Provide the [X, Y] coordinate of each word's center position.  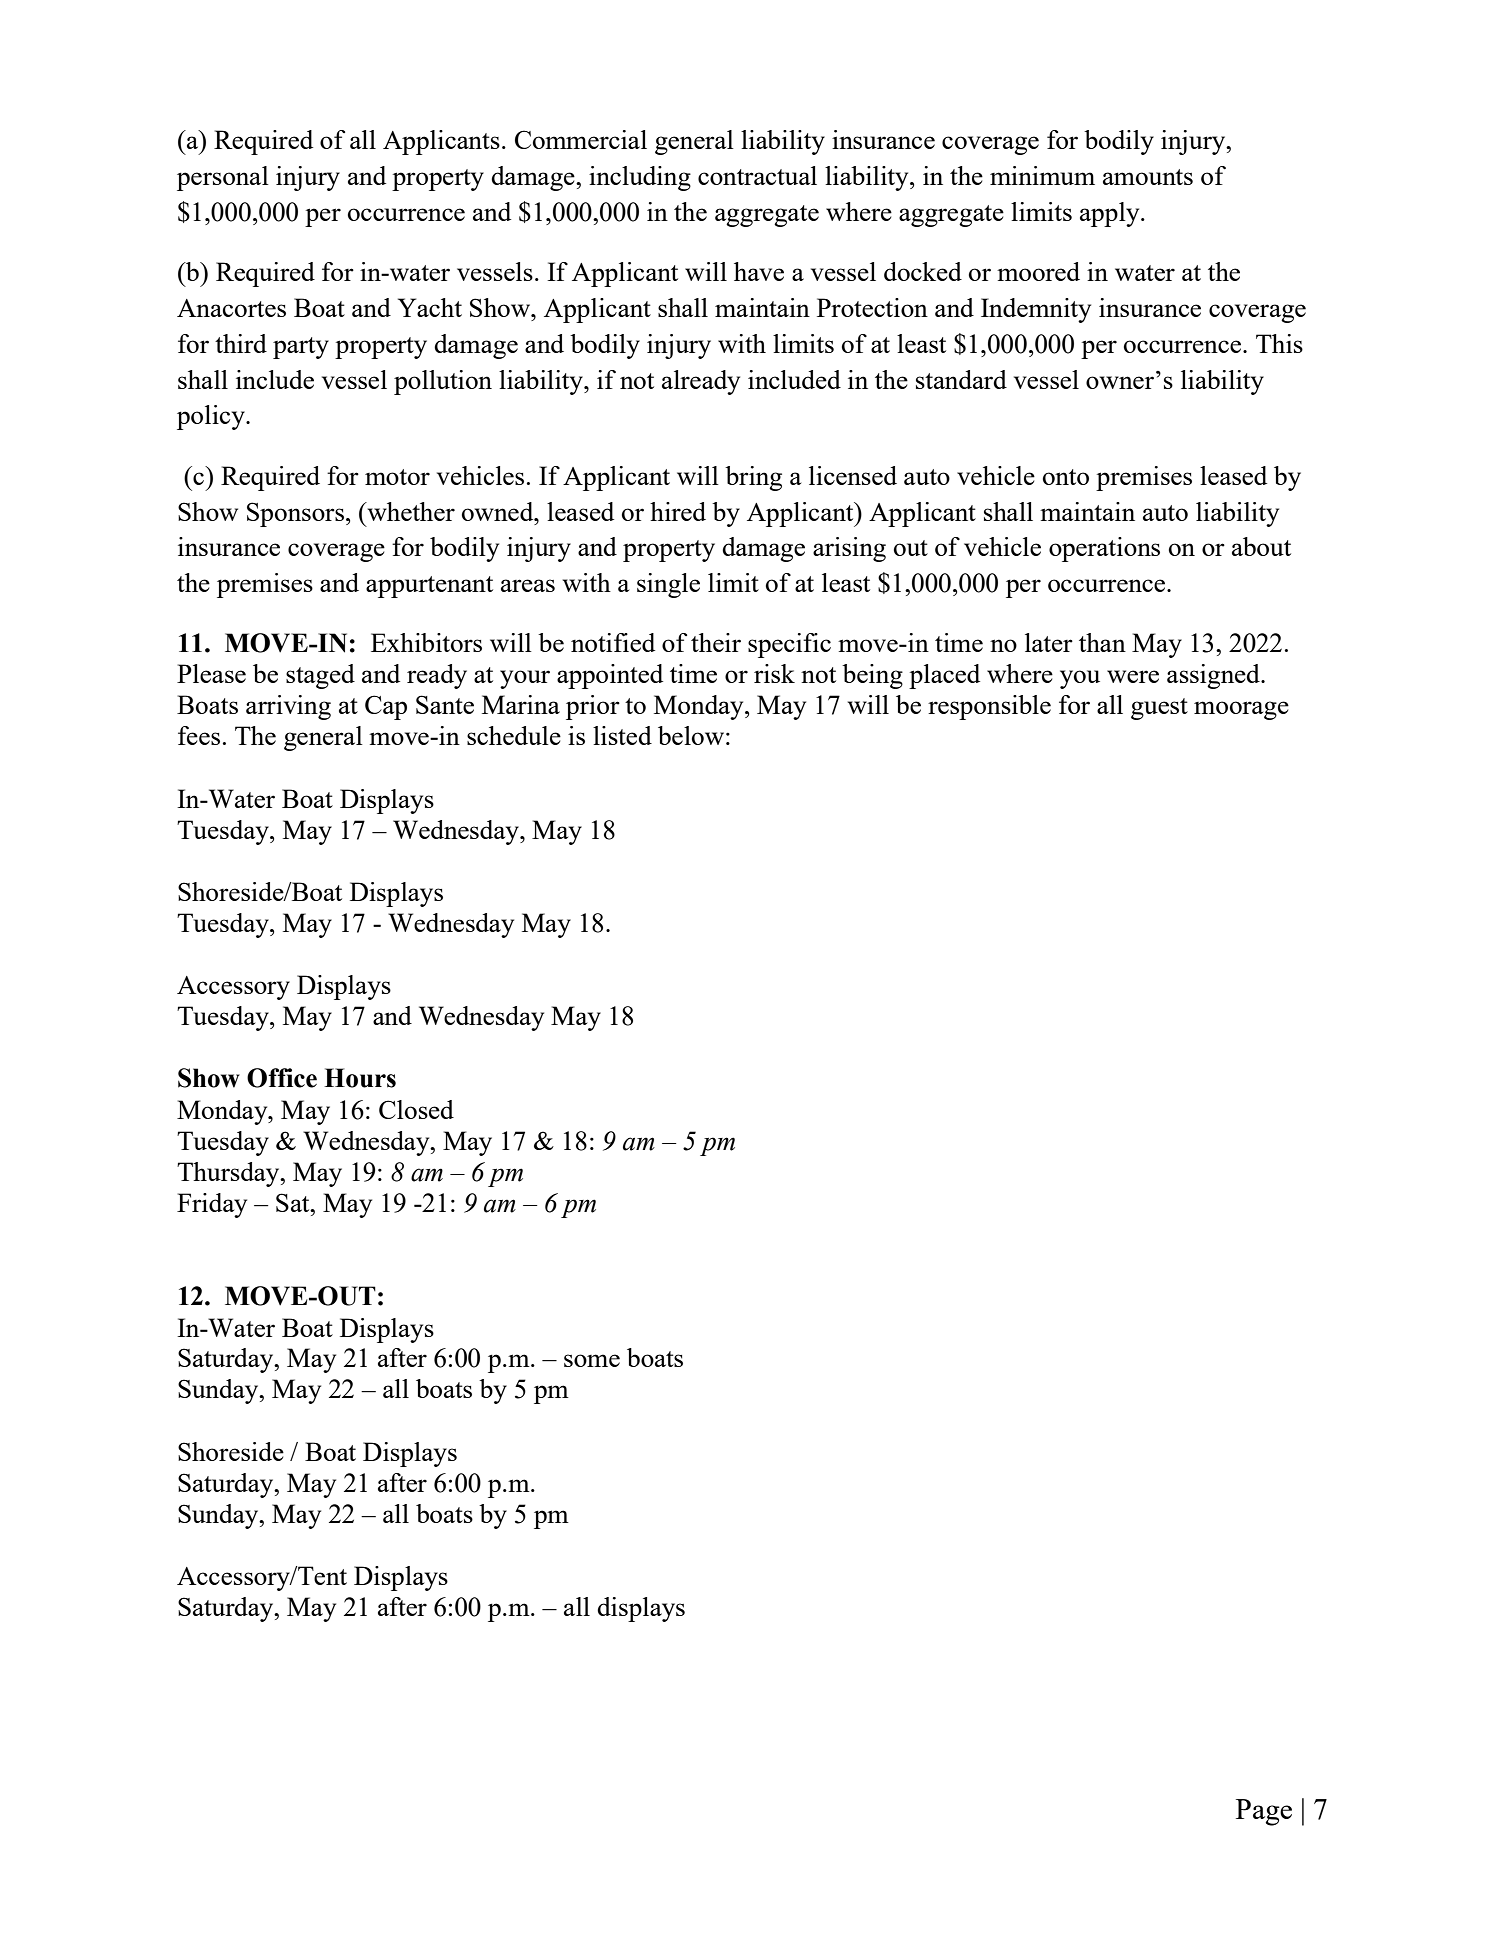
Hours [360, 1078]
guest [1159, 709]
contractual [757, 175]
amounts [1148, 177]
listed [622, 735]
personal [223, 178]
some [592, 1360]
